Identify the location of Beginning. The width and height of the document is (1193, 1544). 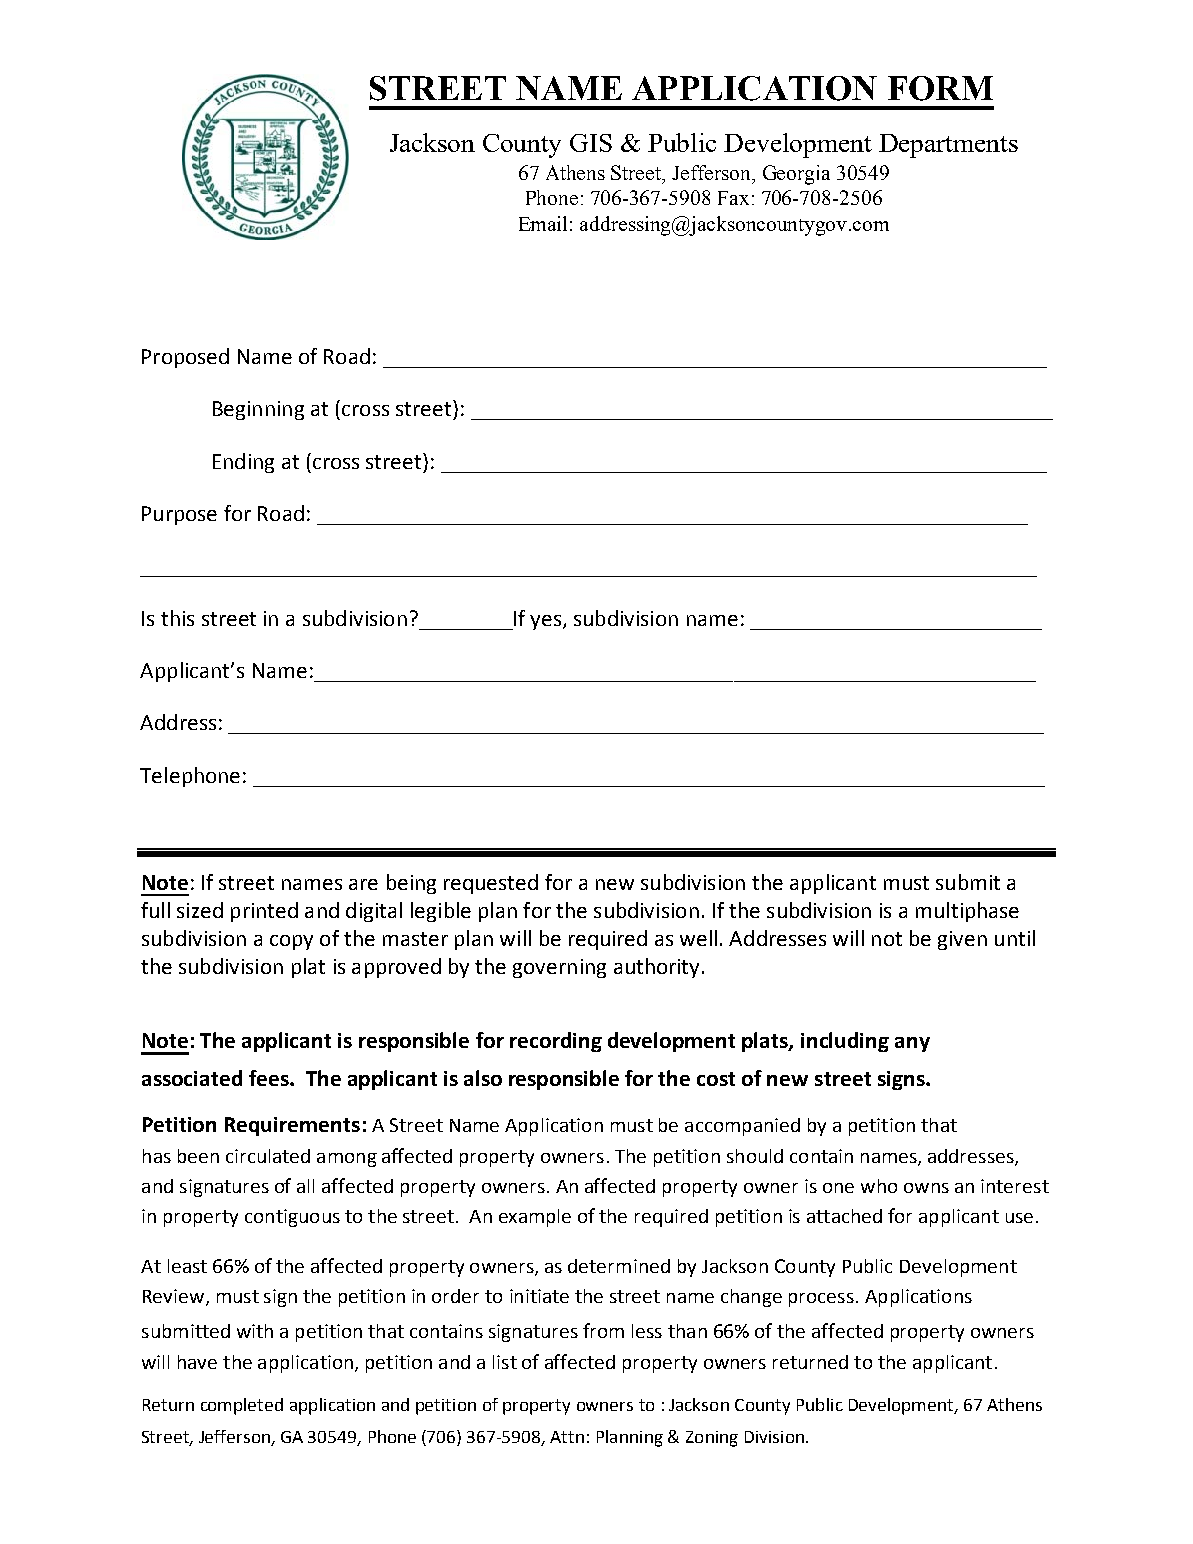
(258, 410).
